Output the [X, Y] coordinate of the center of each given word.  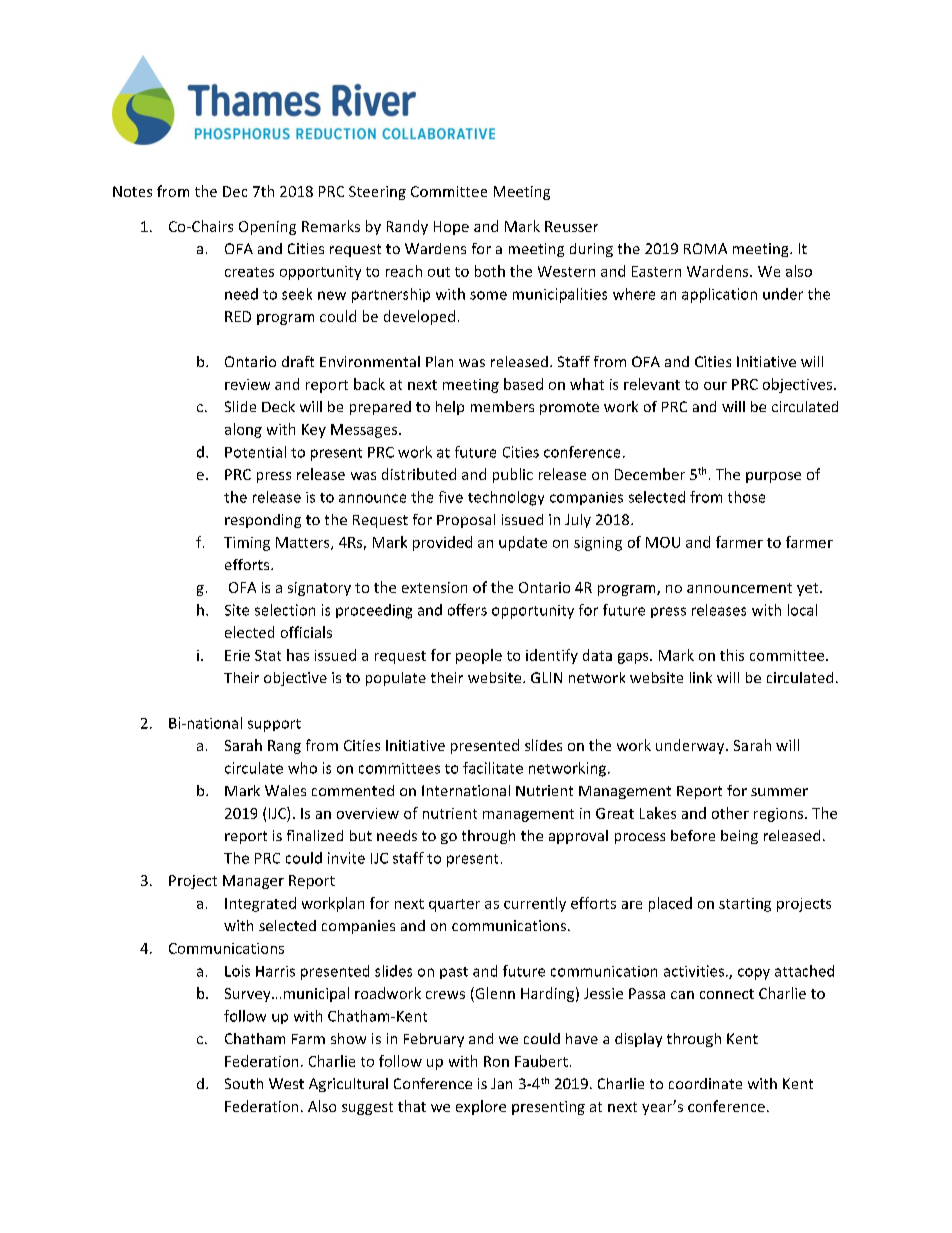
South [244, 1083]
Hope [451, 228]
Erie [237, 655]
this [732, 655]
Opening [267, 228]
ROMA [705, 248]
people [479, 656]
